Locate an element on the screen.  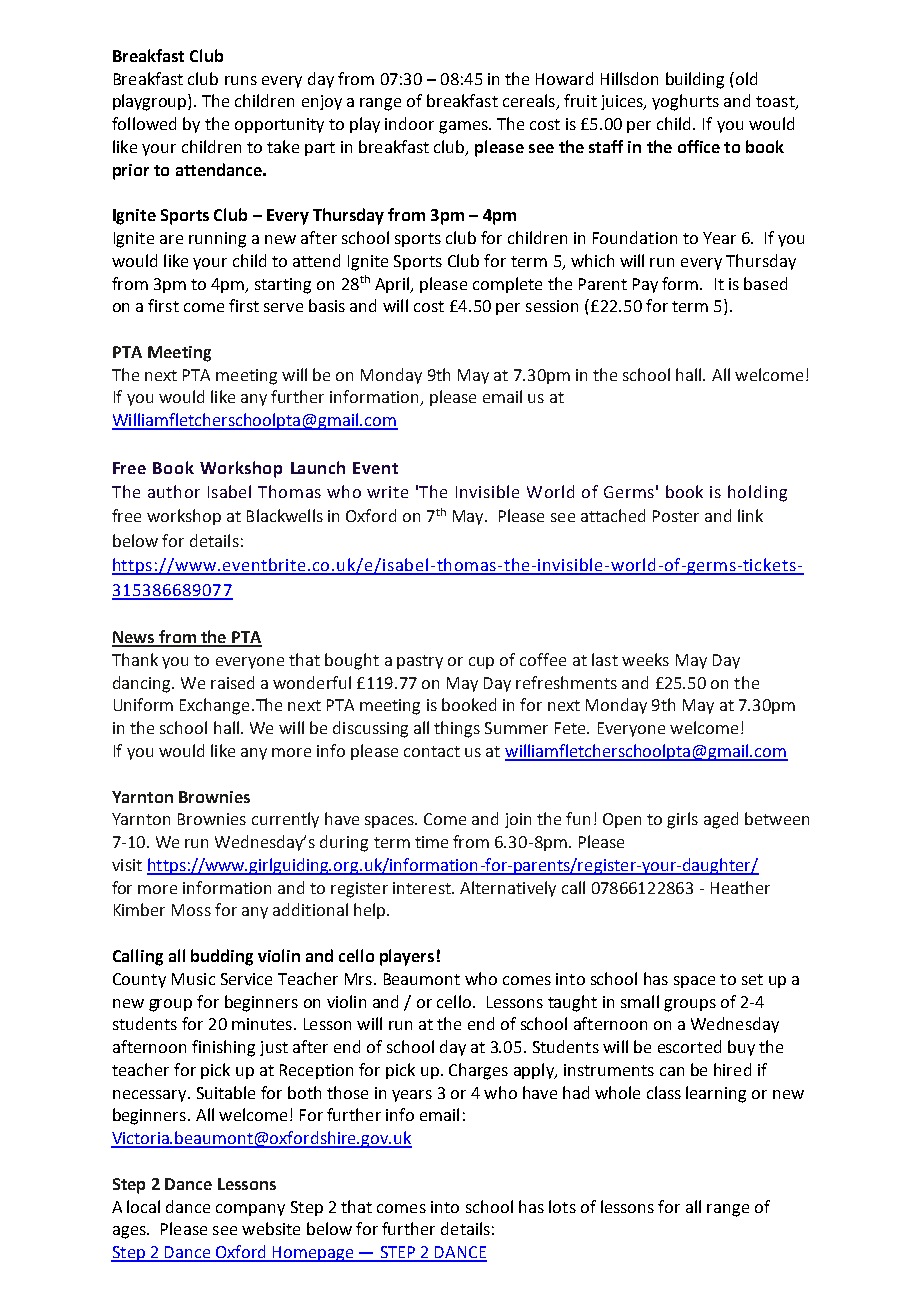
runs is located at coordinates (241, 80).
